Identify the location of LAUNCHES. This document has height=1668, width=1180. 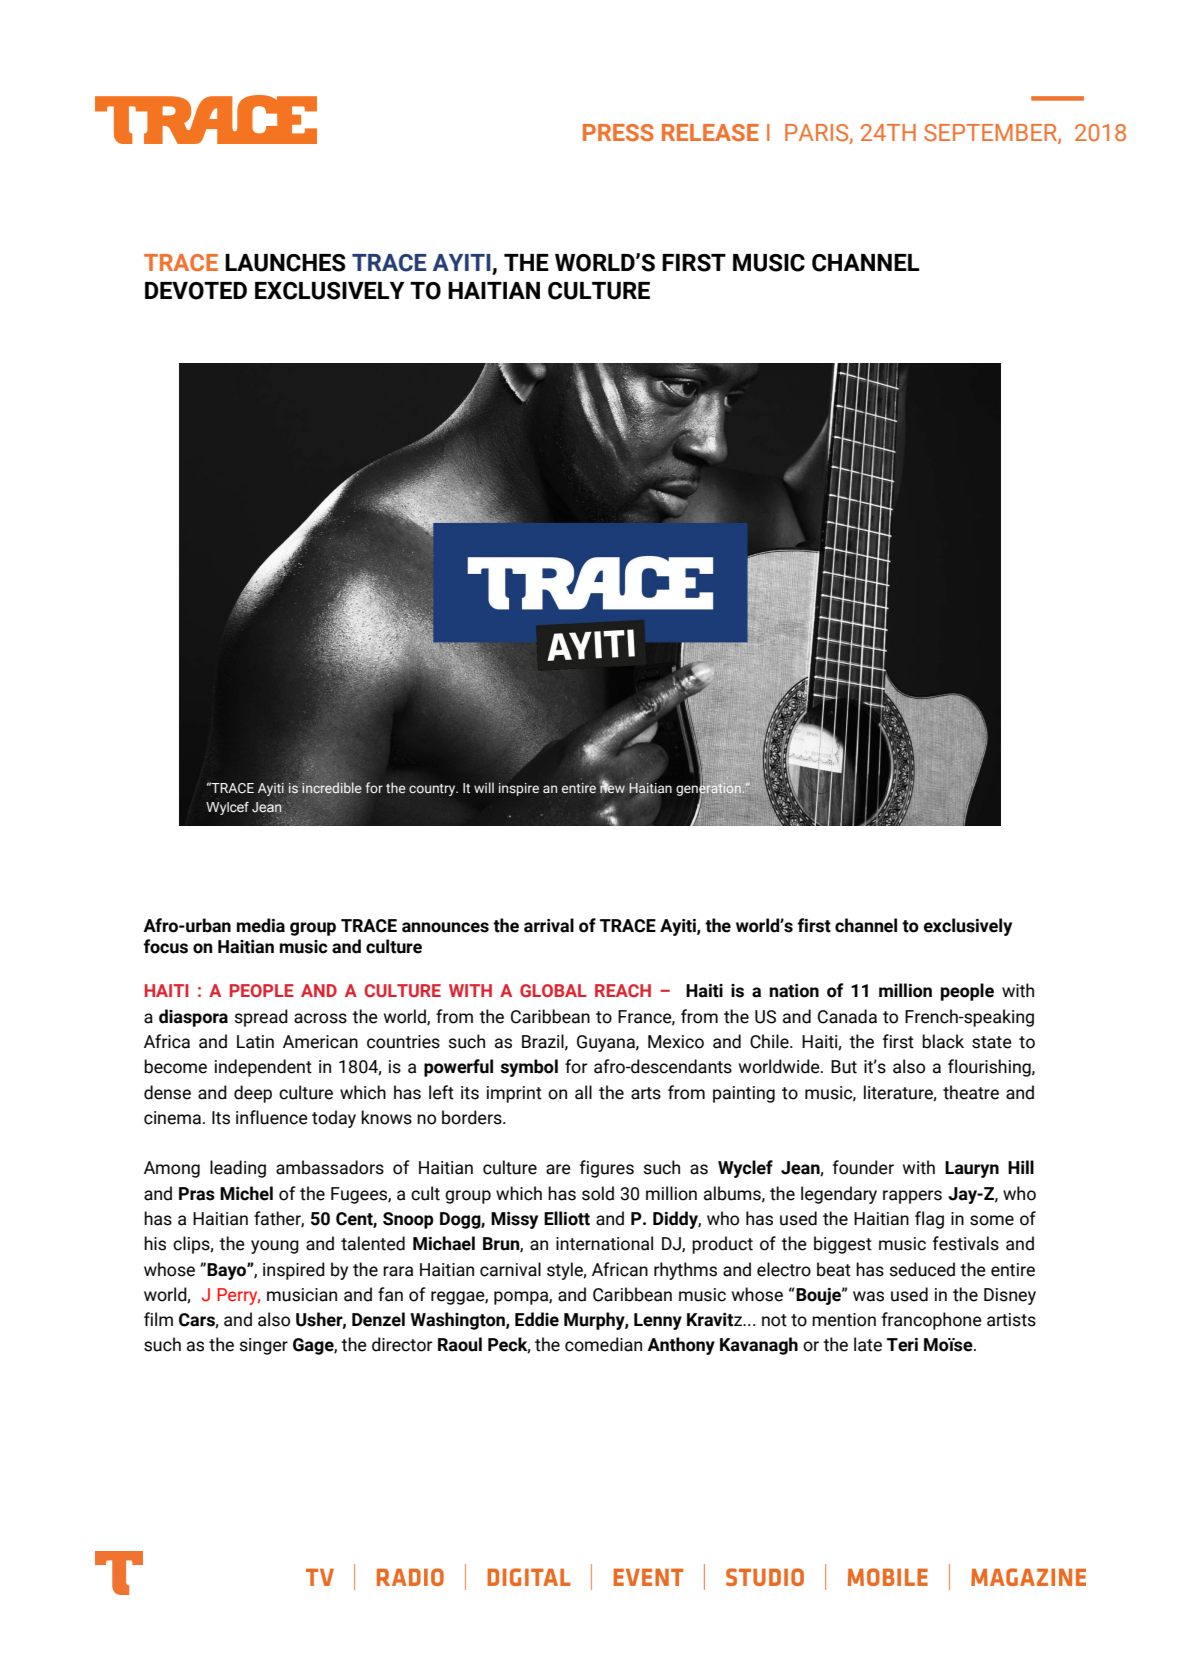
(285, 263).
